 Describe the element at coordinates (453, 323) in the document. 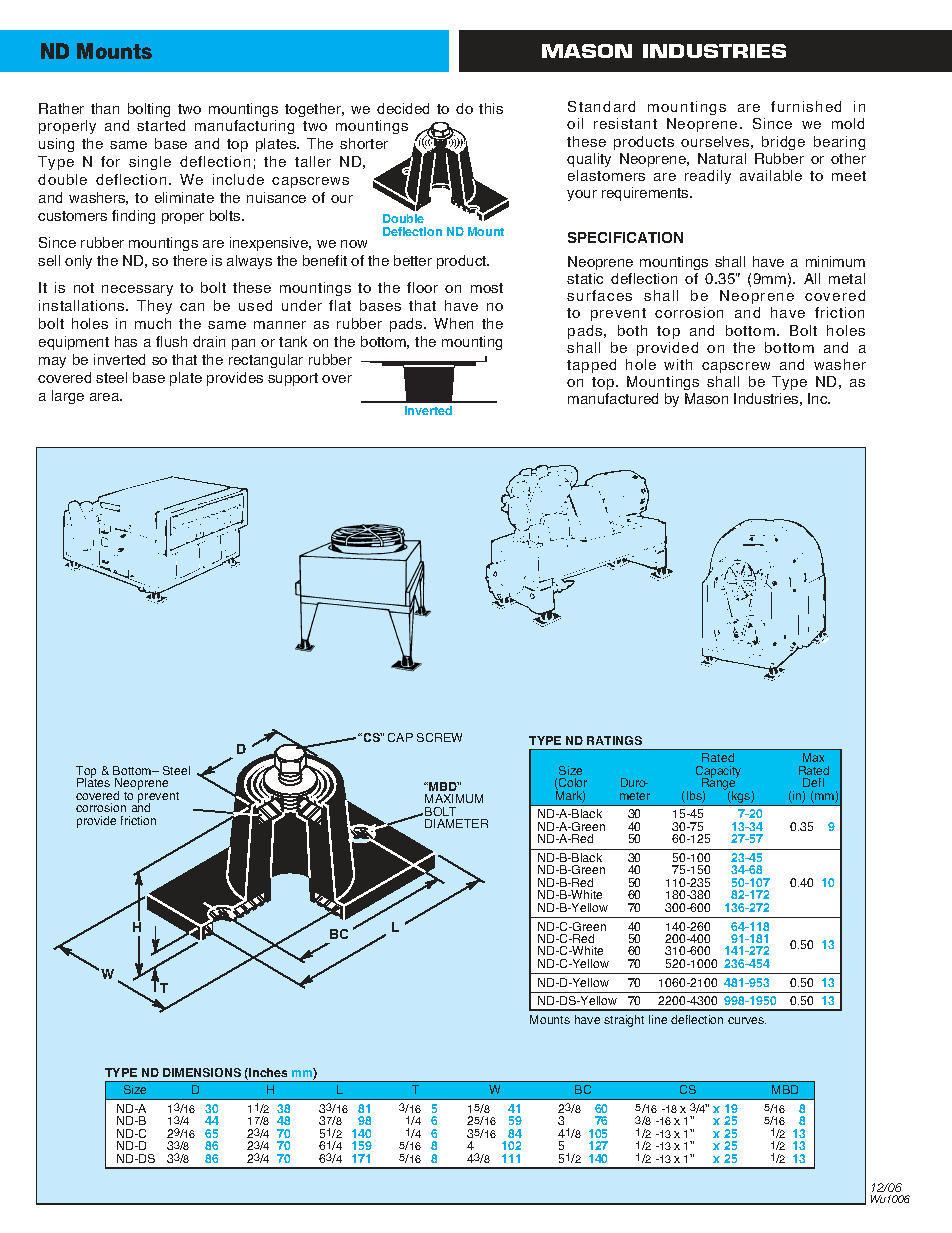

I see `When` at that location.
